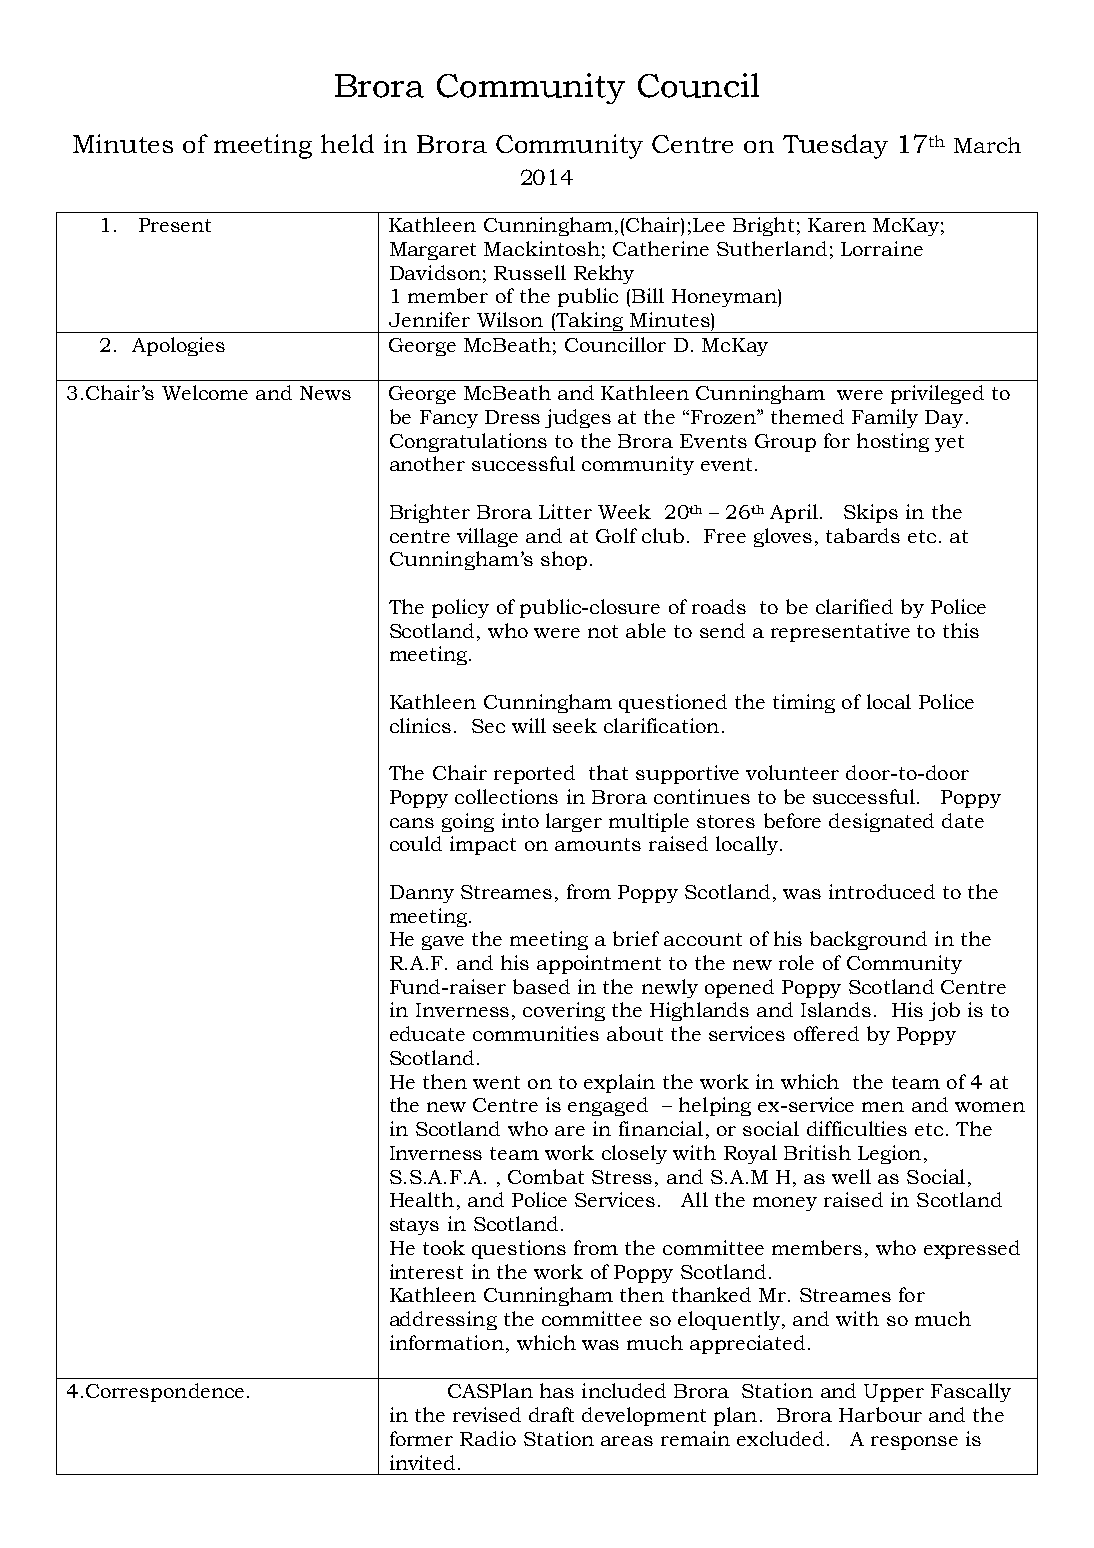 This screenshot has width=1094, height=1548. Describe the element at coordinates (835, 146) in the screenshot. I see `Tuesday` at that location.
